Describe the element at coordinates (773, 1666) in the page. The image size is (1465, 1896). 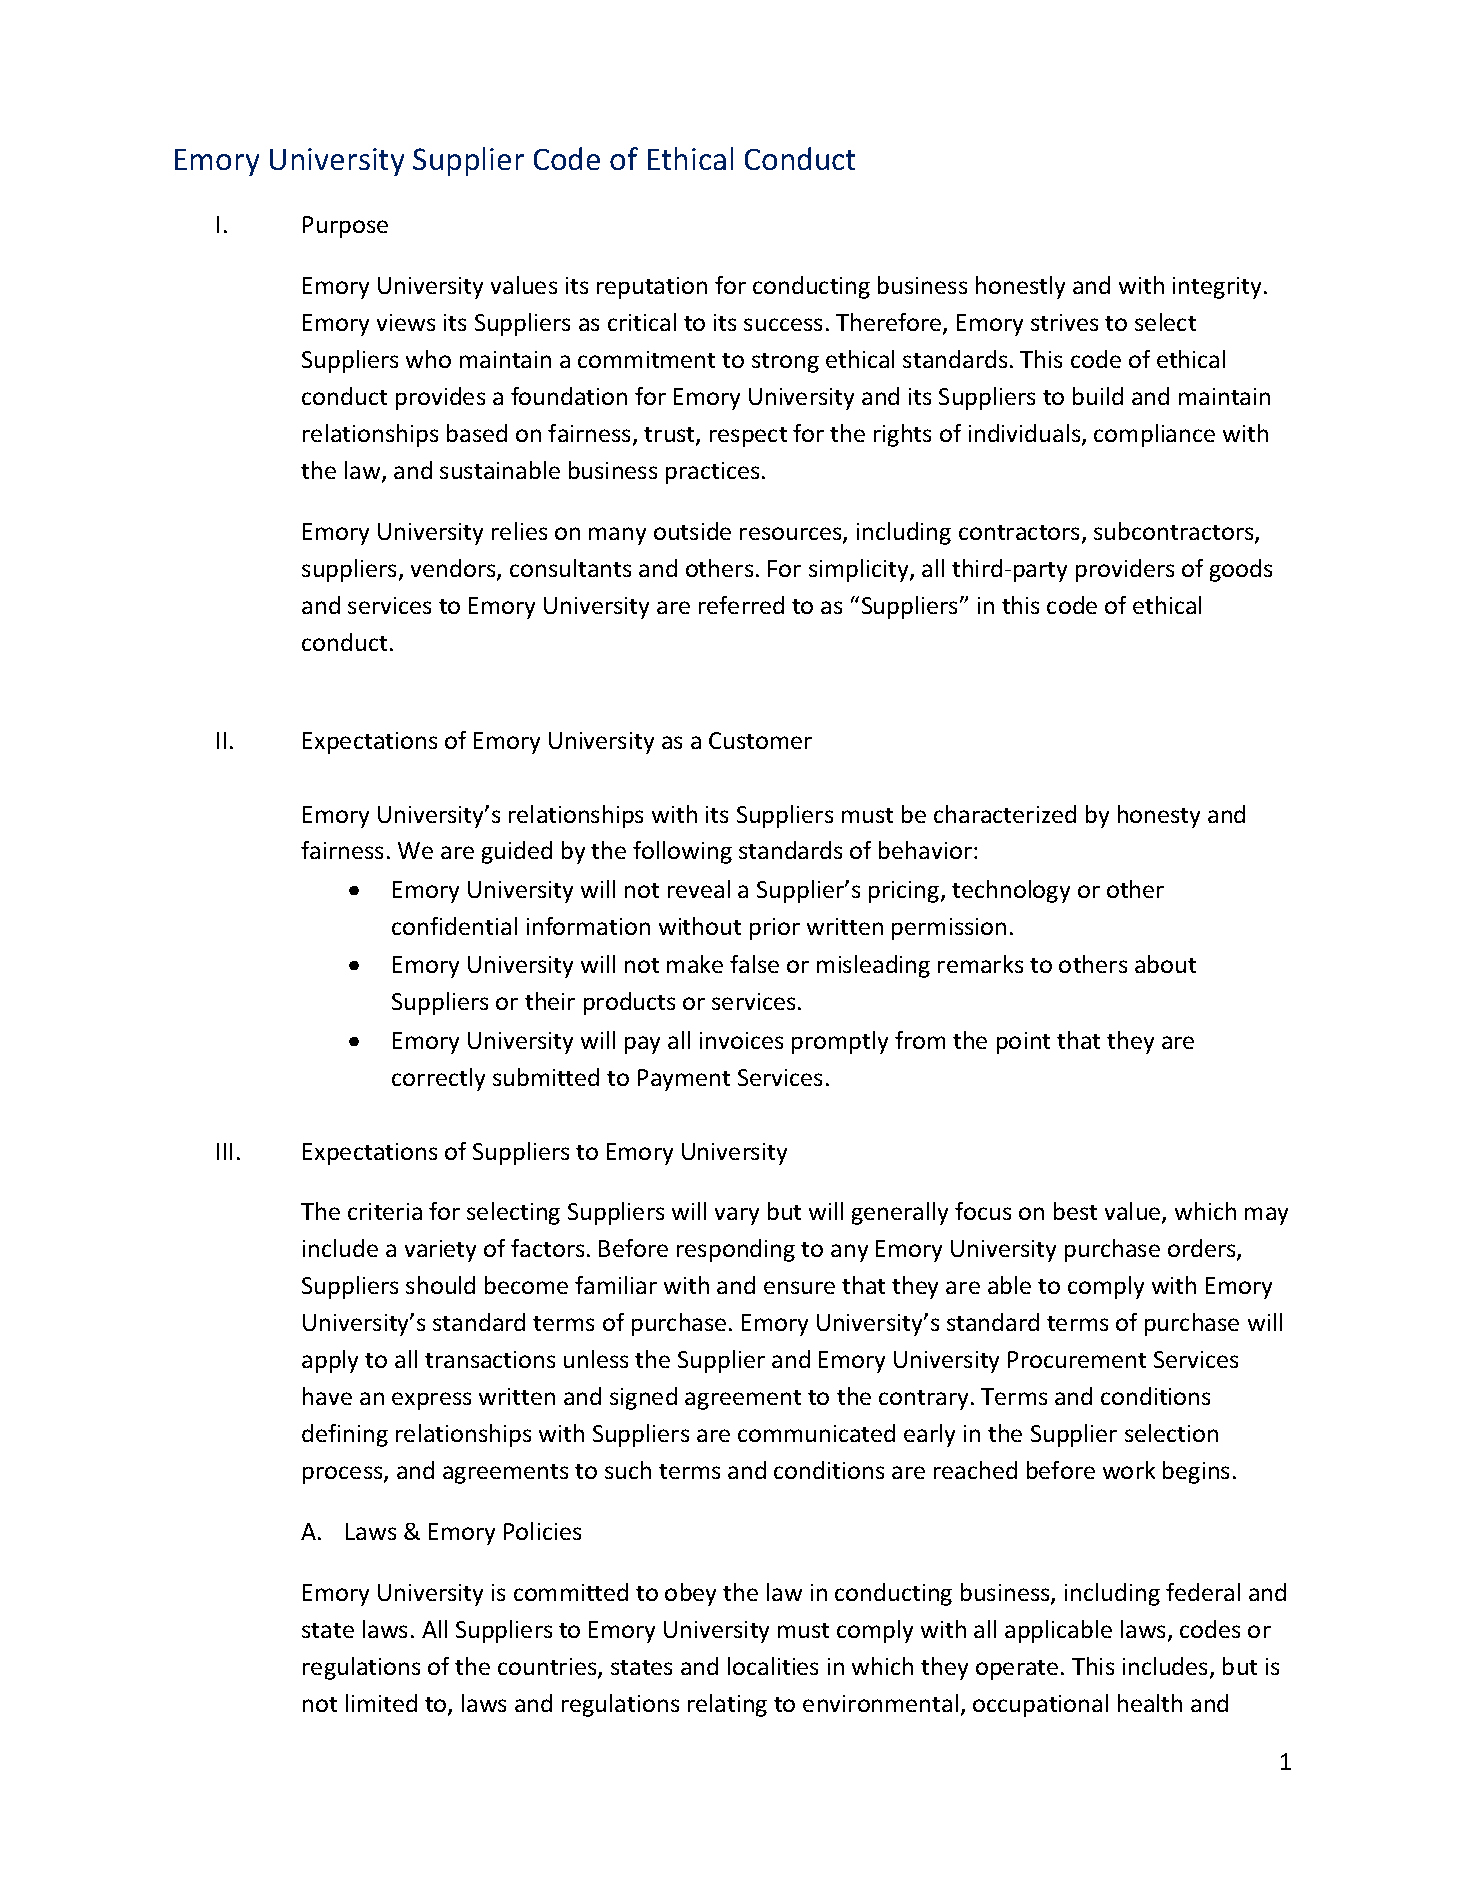
I see `localities` at that location.
